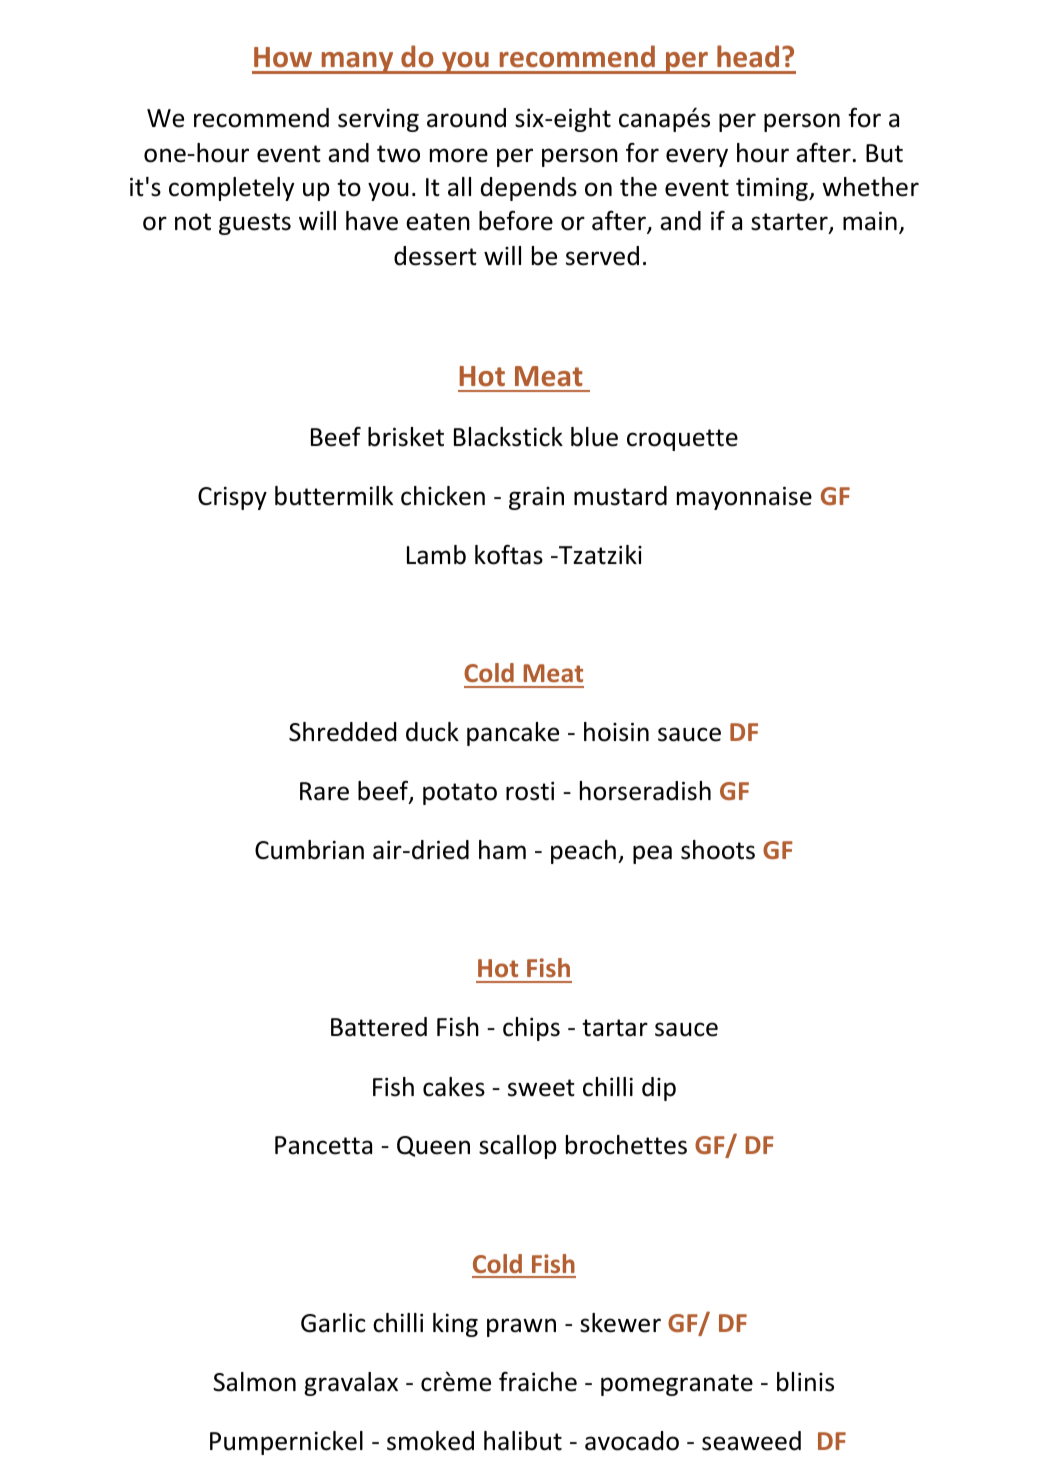  What do you see at coordinates (323, 1145) in the screenshot?
I see `Pancetta` at bounding box center [323, 1145].
